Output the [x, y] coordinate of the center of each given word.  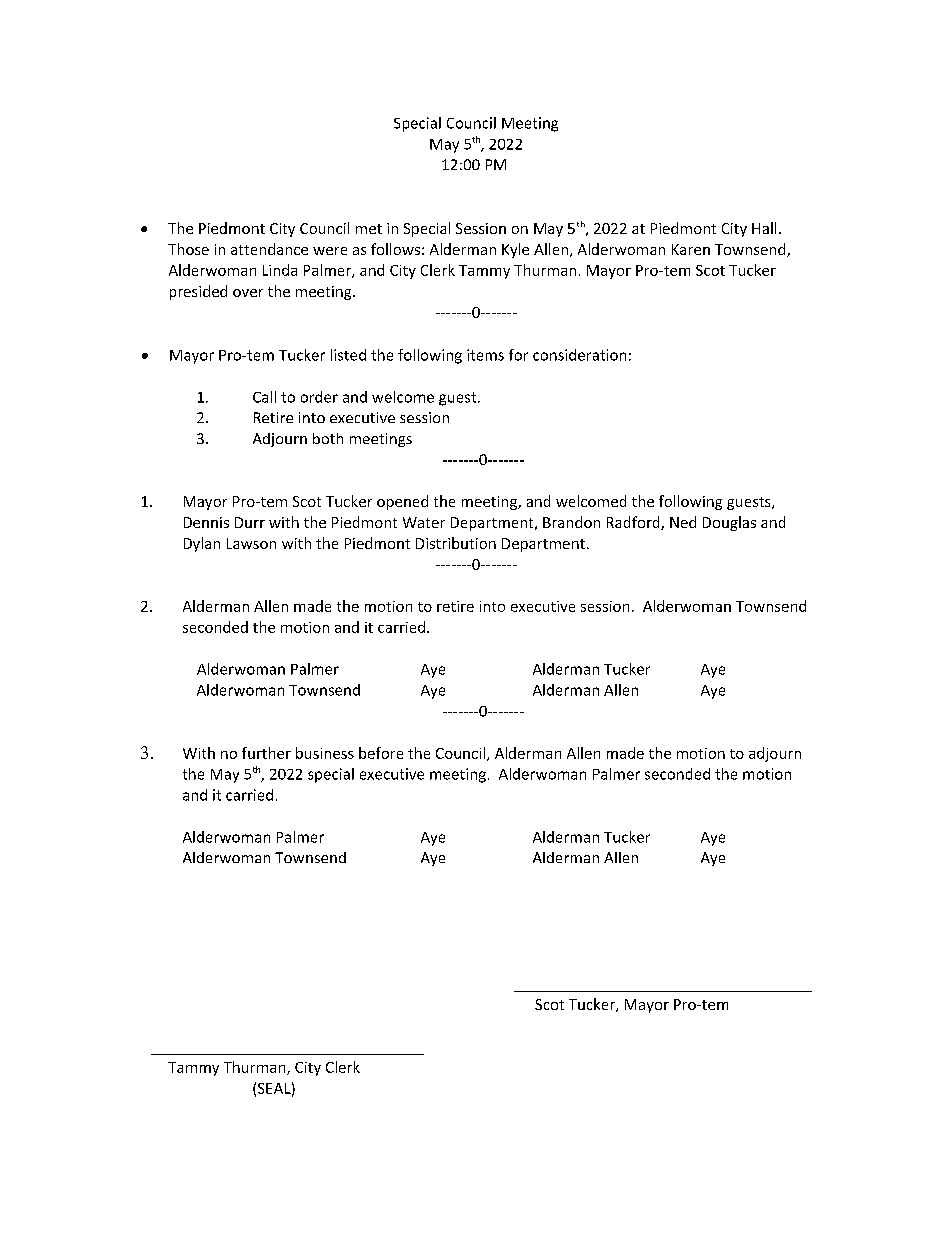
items [485, 355]
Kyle [515, 250]
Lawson [251, 543]
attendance [269, 249]
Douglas [729, 523]
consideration [579, 355]
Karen [691, 249]
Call [264, 397]
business [325, 753]
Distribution [456, 543]
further [266, 753]
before [381, 753]
